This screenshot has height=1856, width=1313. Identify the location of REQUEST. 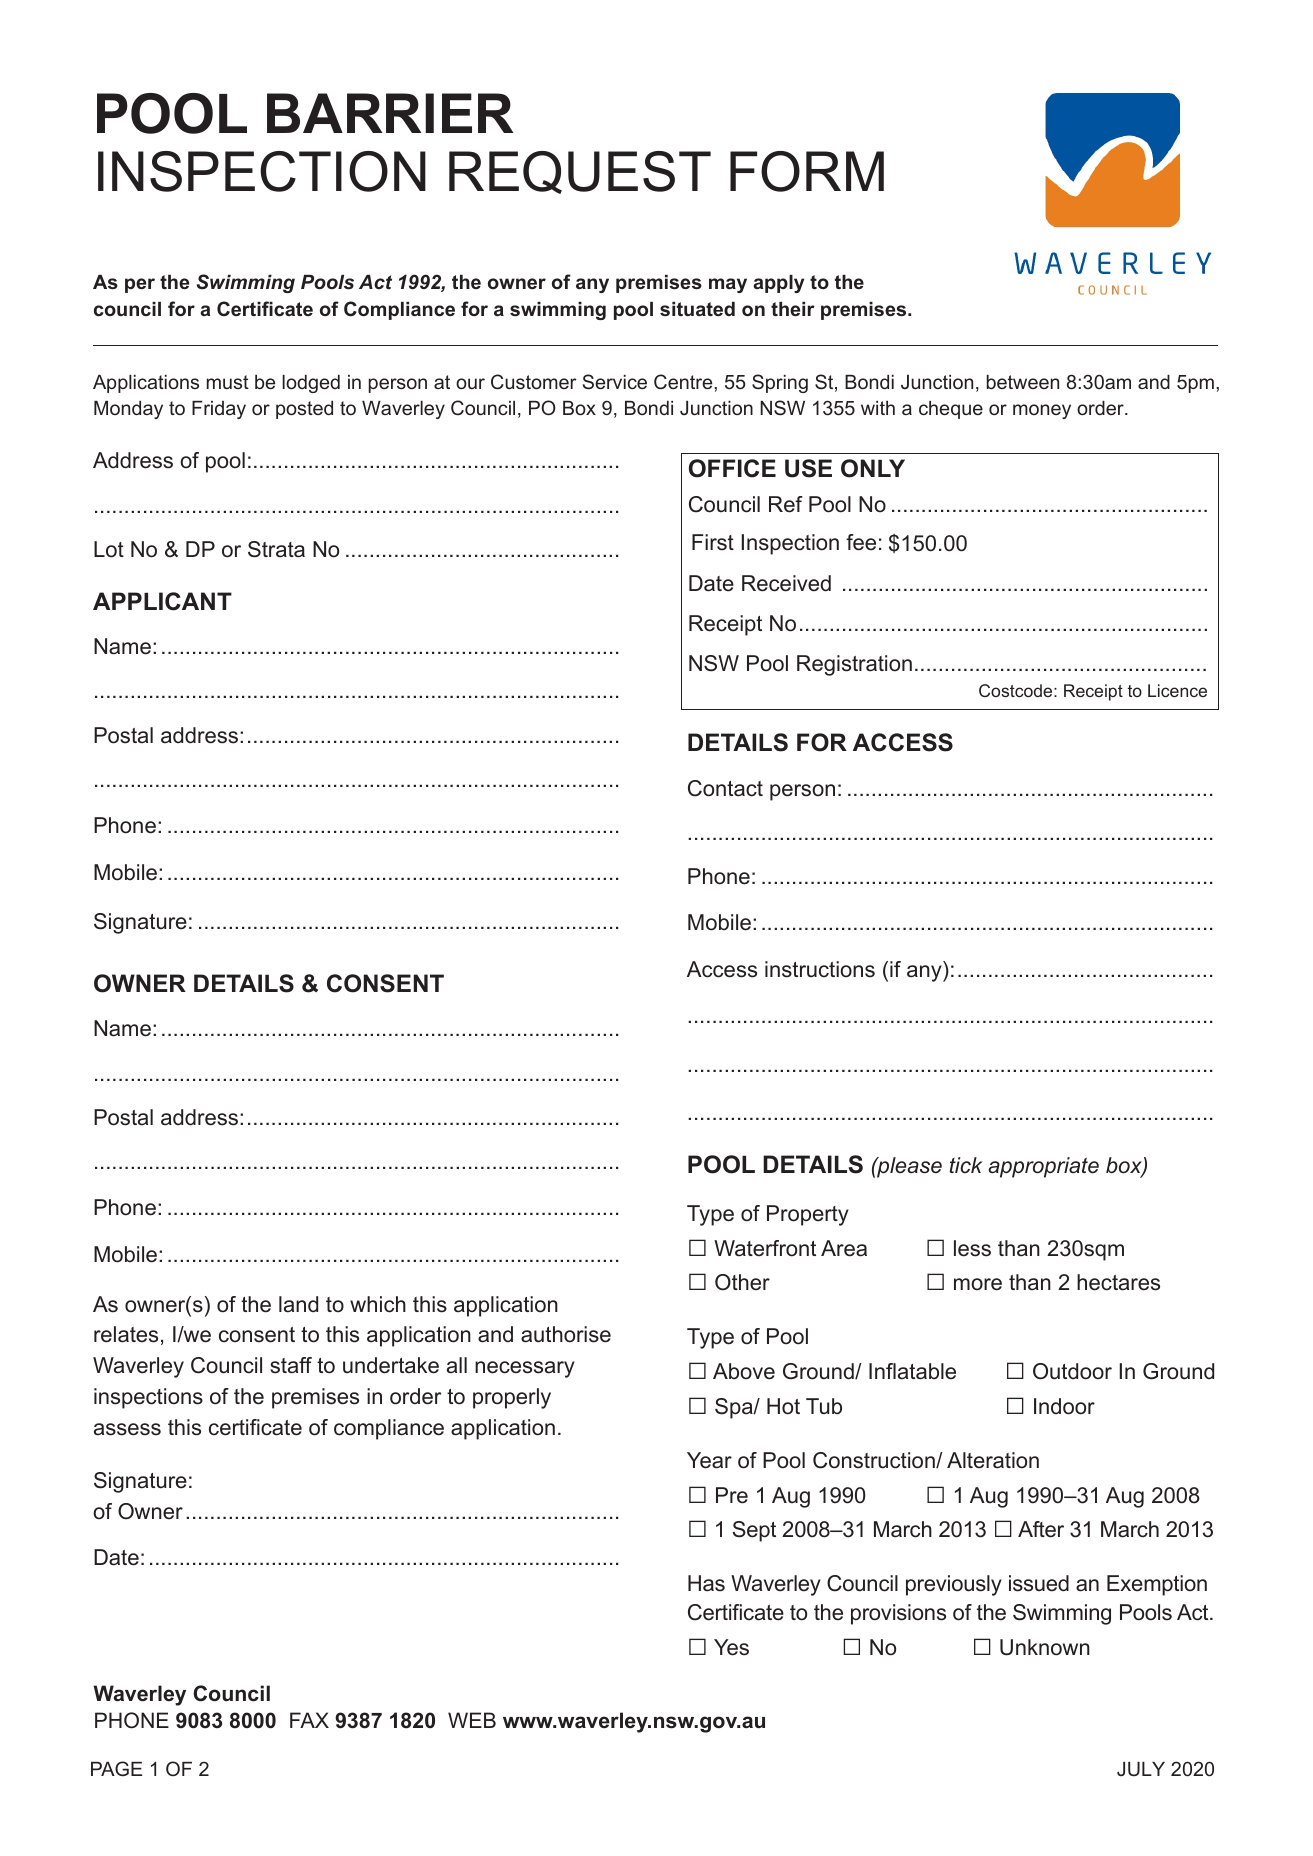
(580, 172).
